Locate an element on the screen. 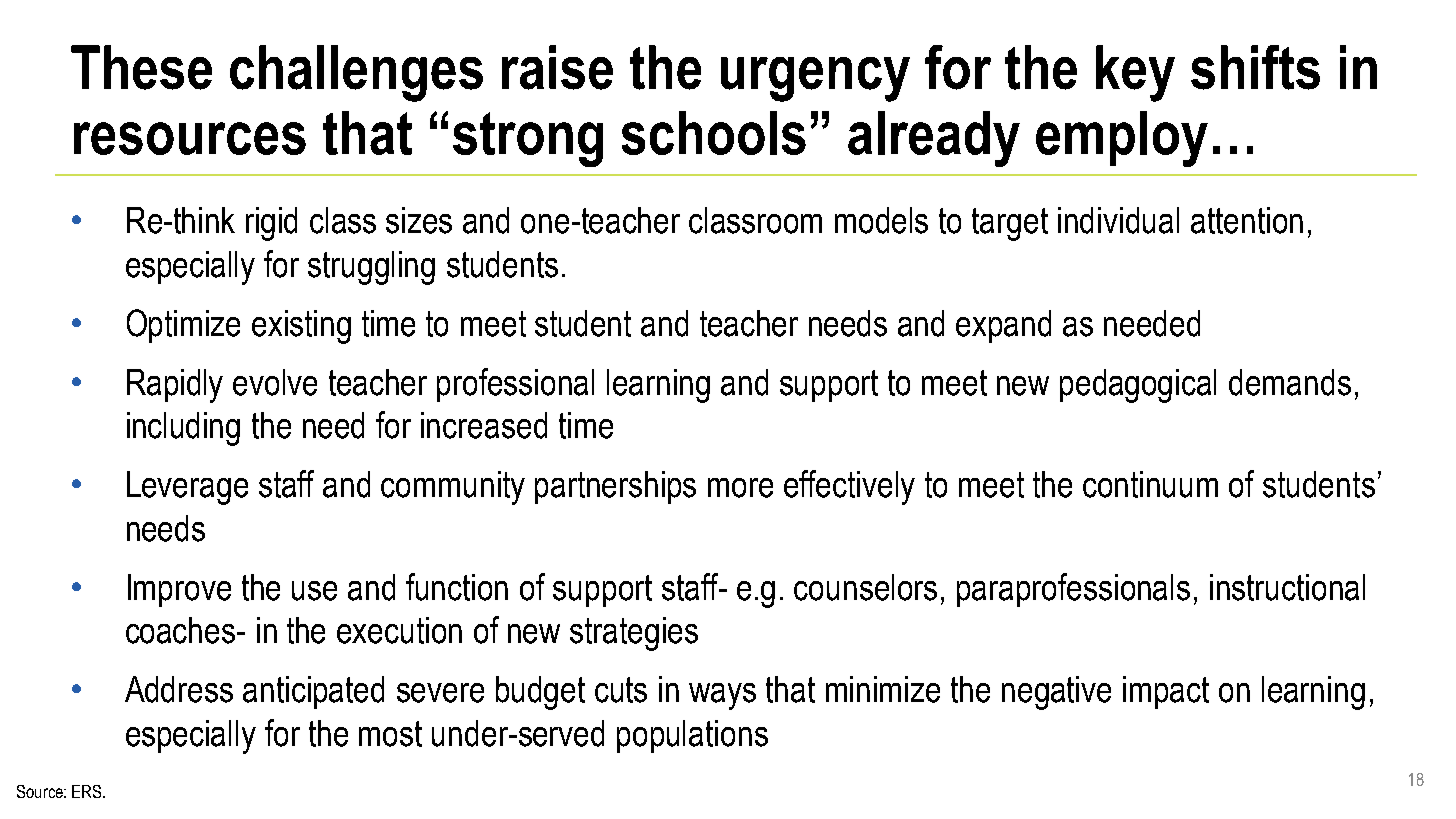 The height and width of the screenshot is (819, 1456). urgency is located at coordinates (815, 79).
